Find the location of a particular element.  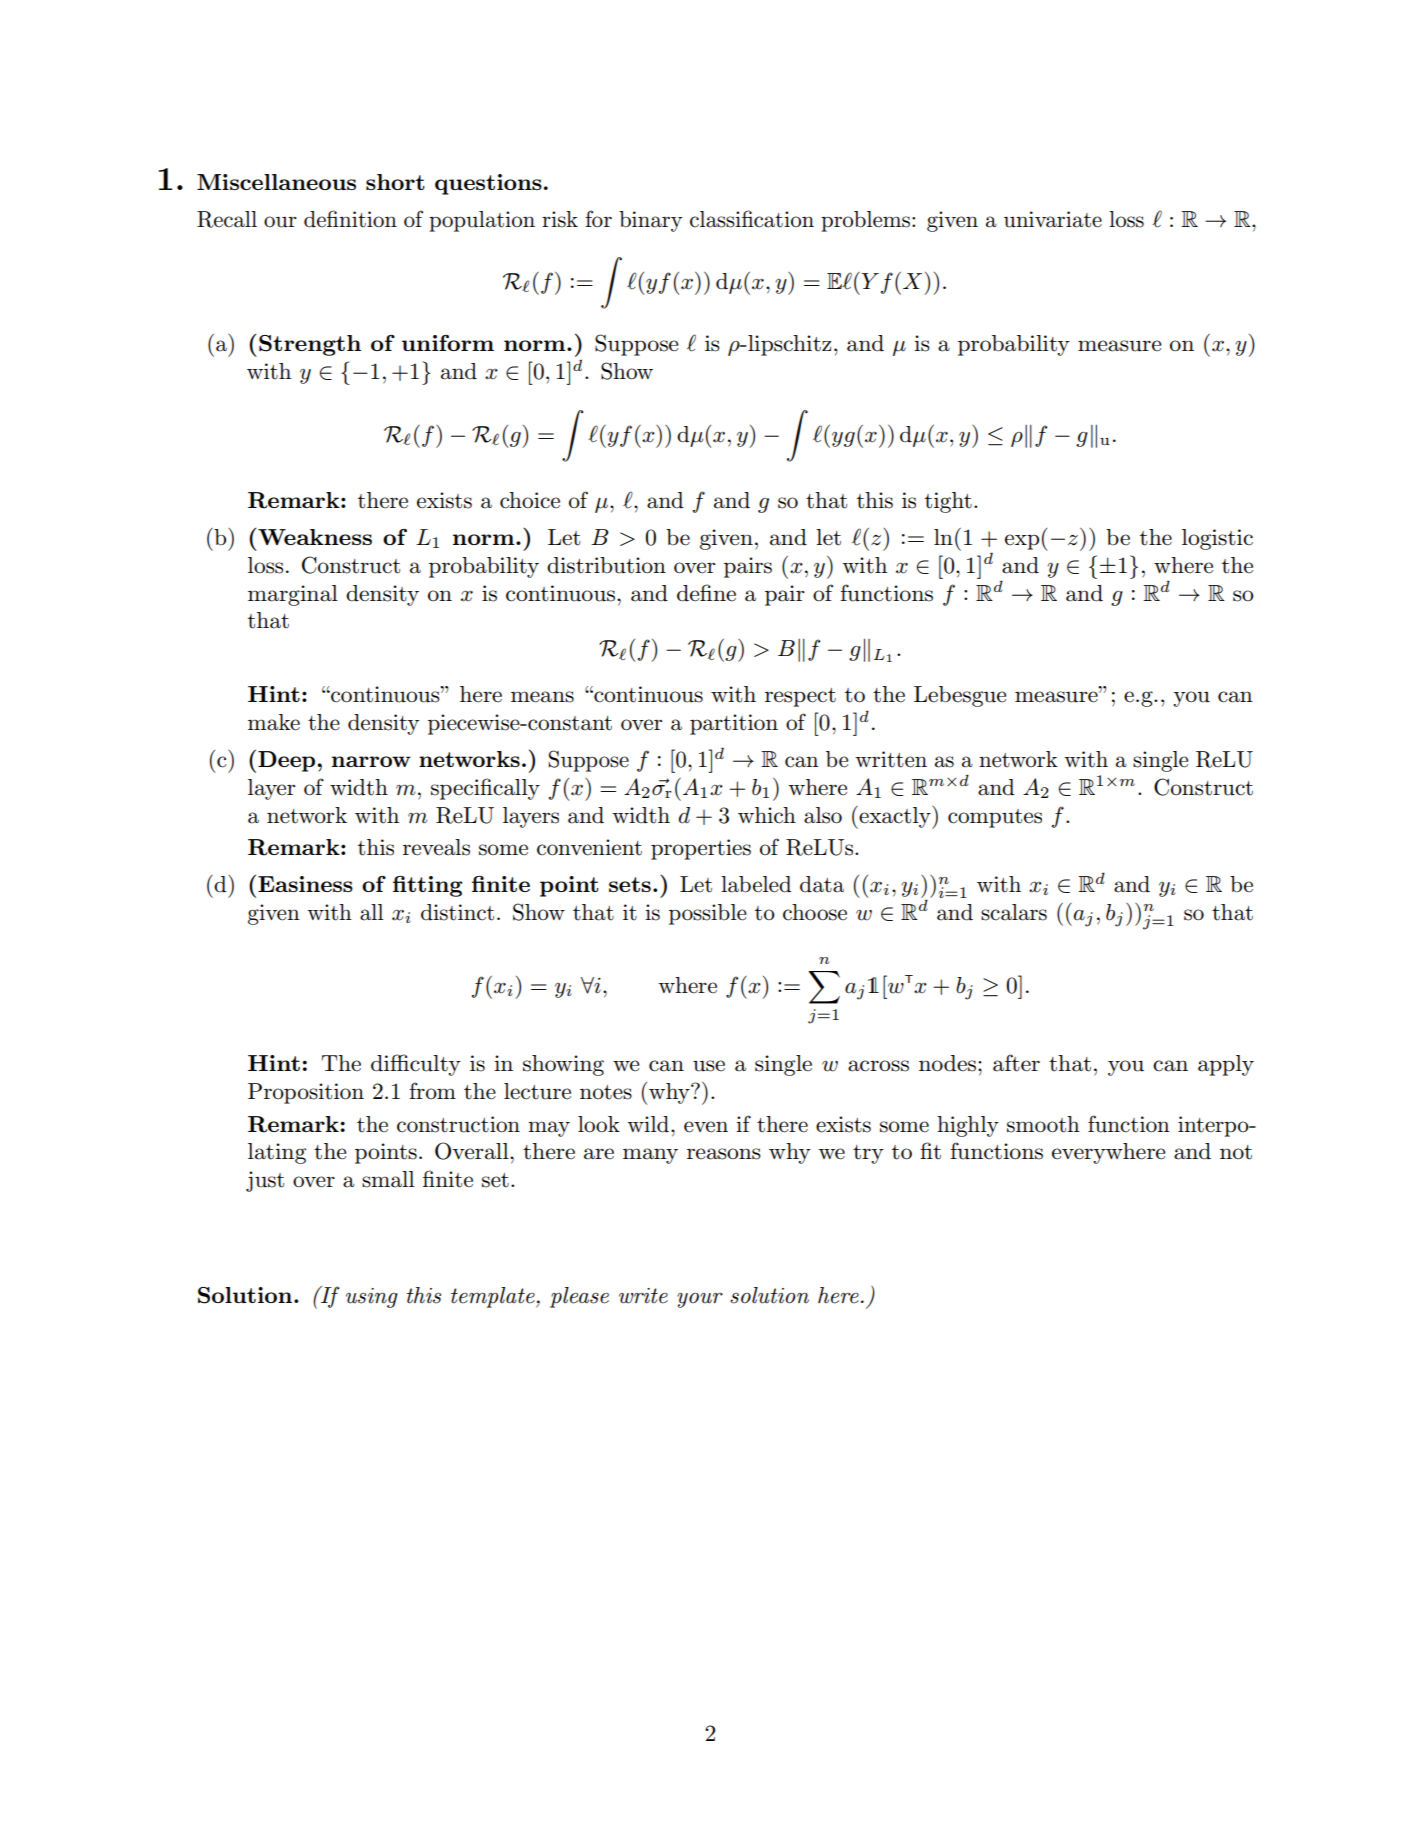

smooth is located at coordinates (1043, 1124).
